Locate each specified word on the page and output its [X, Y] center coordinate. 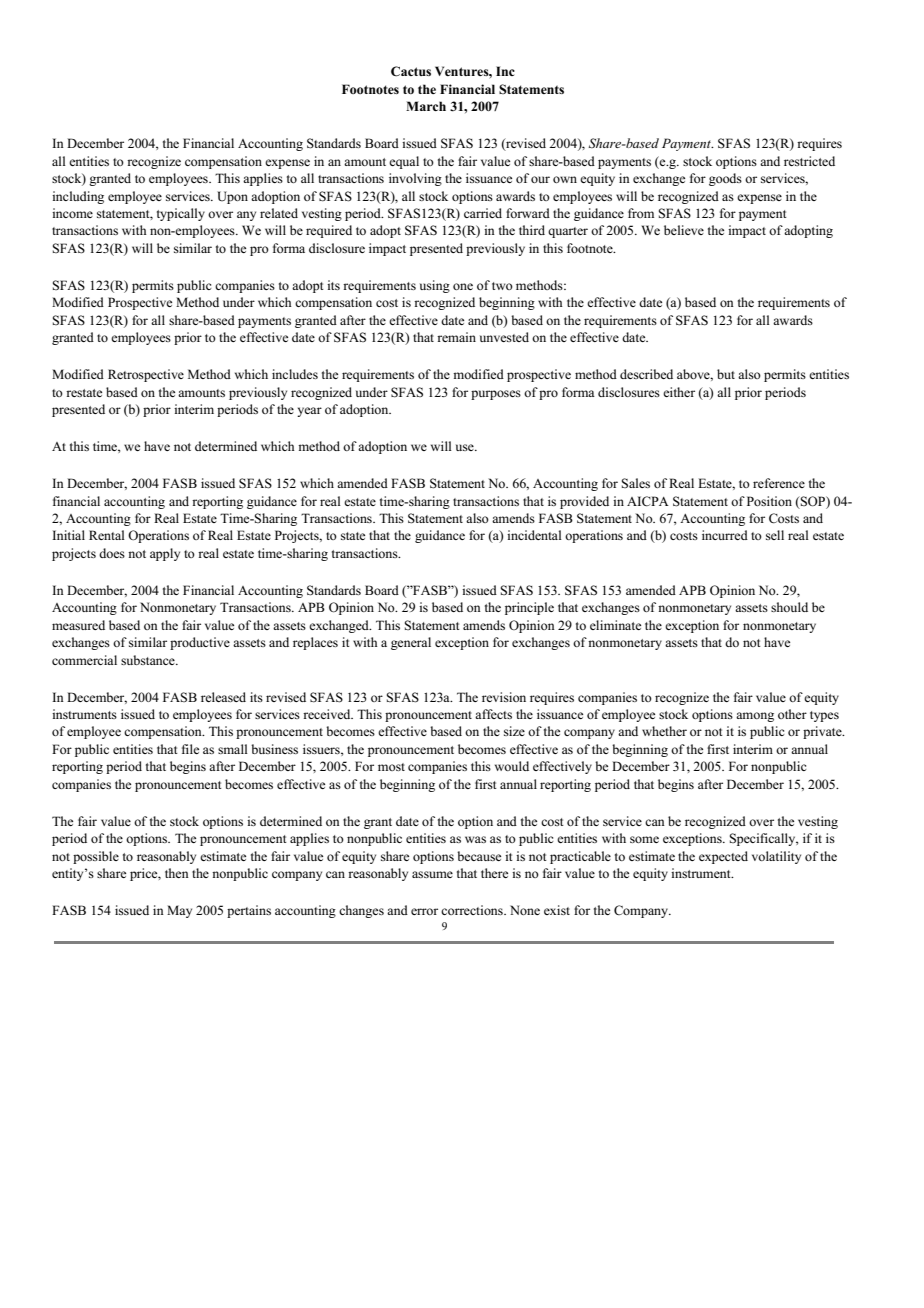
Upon [232, 197]
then [177, 873]
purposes [496, 395]
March [426, 106]
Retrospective [146, 375]
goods [725, 179]
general [411, 643]
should [789, 607]
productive [200, 643]
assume [432, 874]
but [726, 374]
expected [723, 857]
